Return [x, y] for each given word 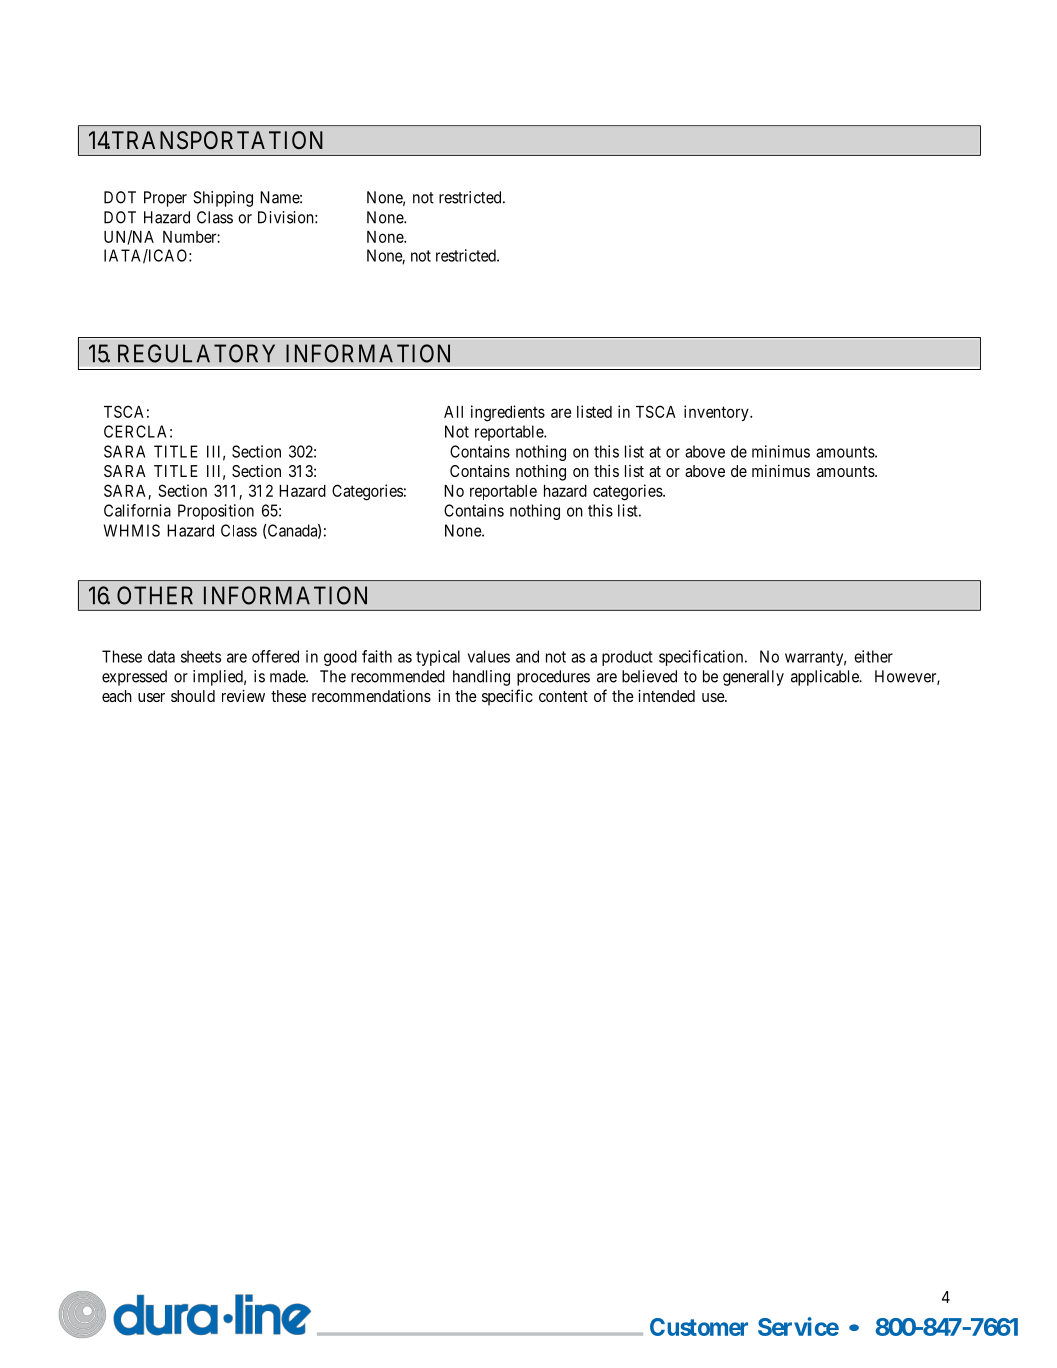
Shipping [223, 199]
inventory [717, 413]
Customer [699, 1327]
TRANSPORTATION [217, 140]
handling [481, 678]
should [193, 696]
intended [666, 695]
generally [753, 678]
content [563, 696]
